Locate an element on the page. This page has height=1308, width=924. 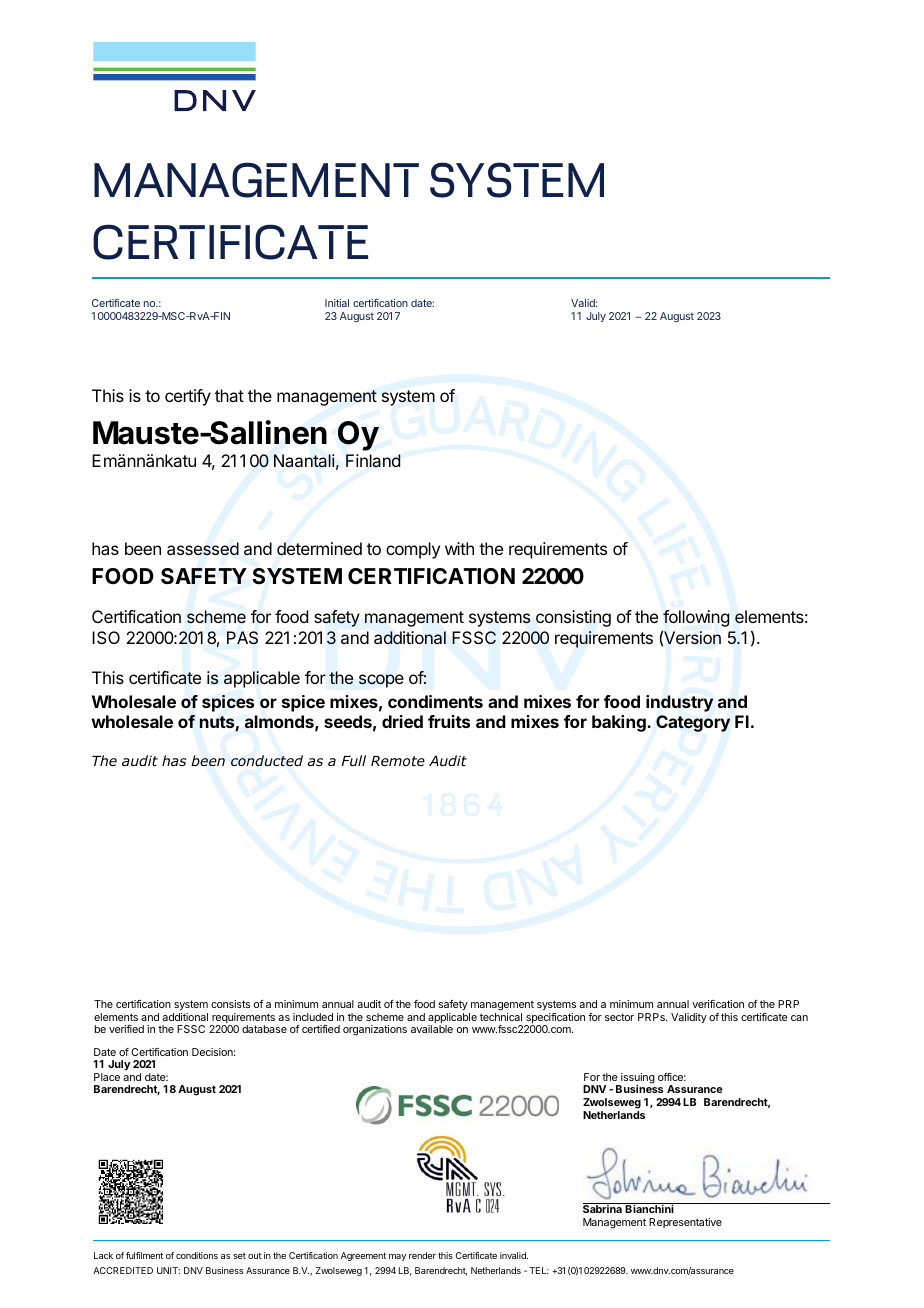
Category is located at coordinates (693, 723).
